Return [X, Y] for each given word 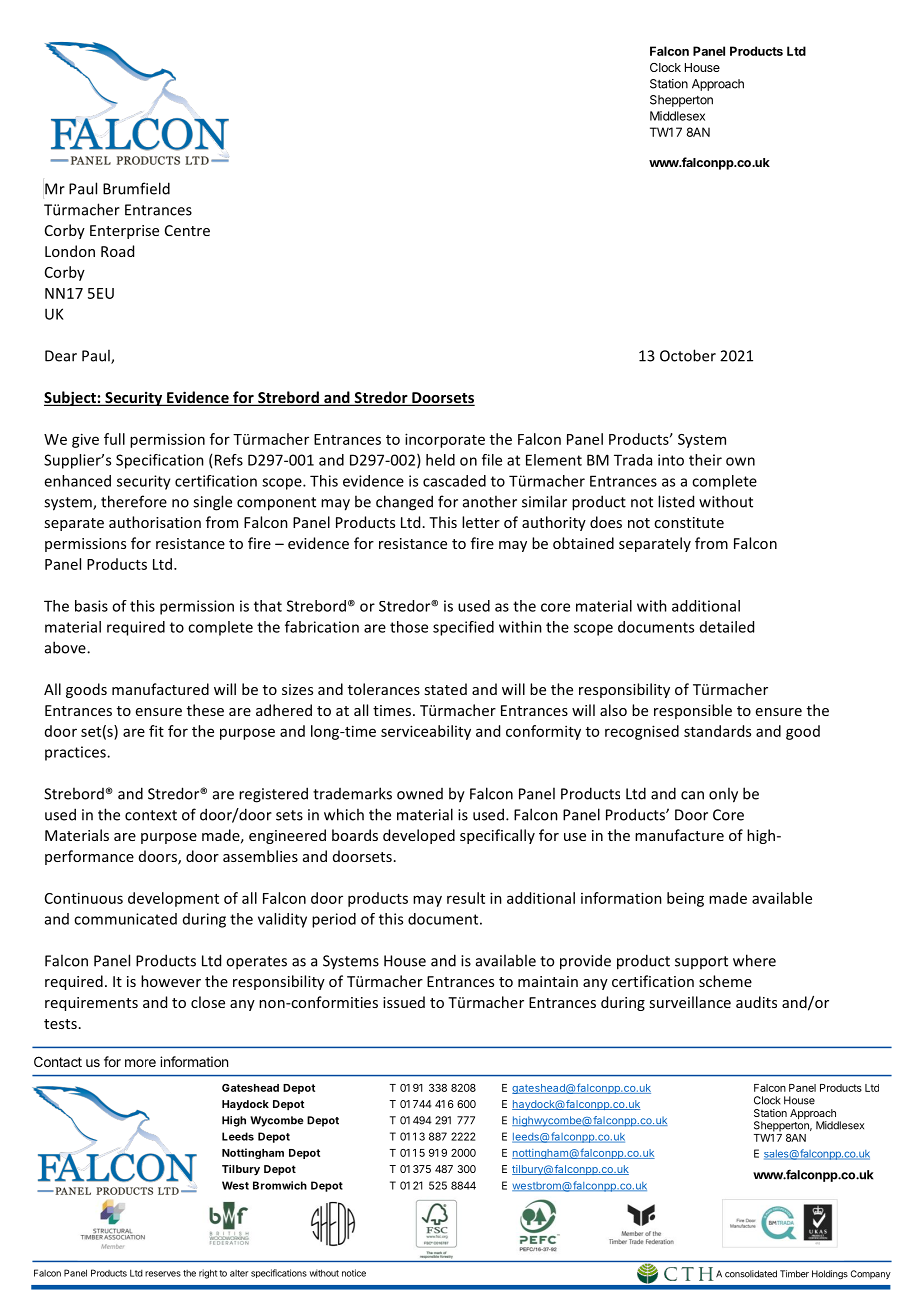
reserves [163, 1274]
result [466, 898]
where [754, 960]
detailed [727, 627]
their [705, 460]
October [688, 355]
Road [117, 251]
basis [91, 606]
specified [463, 628]
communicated [125, 919]
